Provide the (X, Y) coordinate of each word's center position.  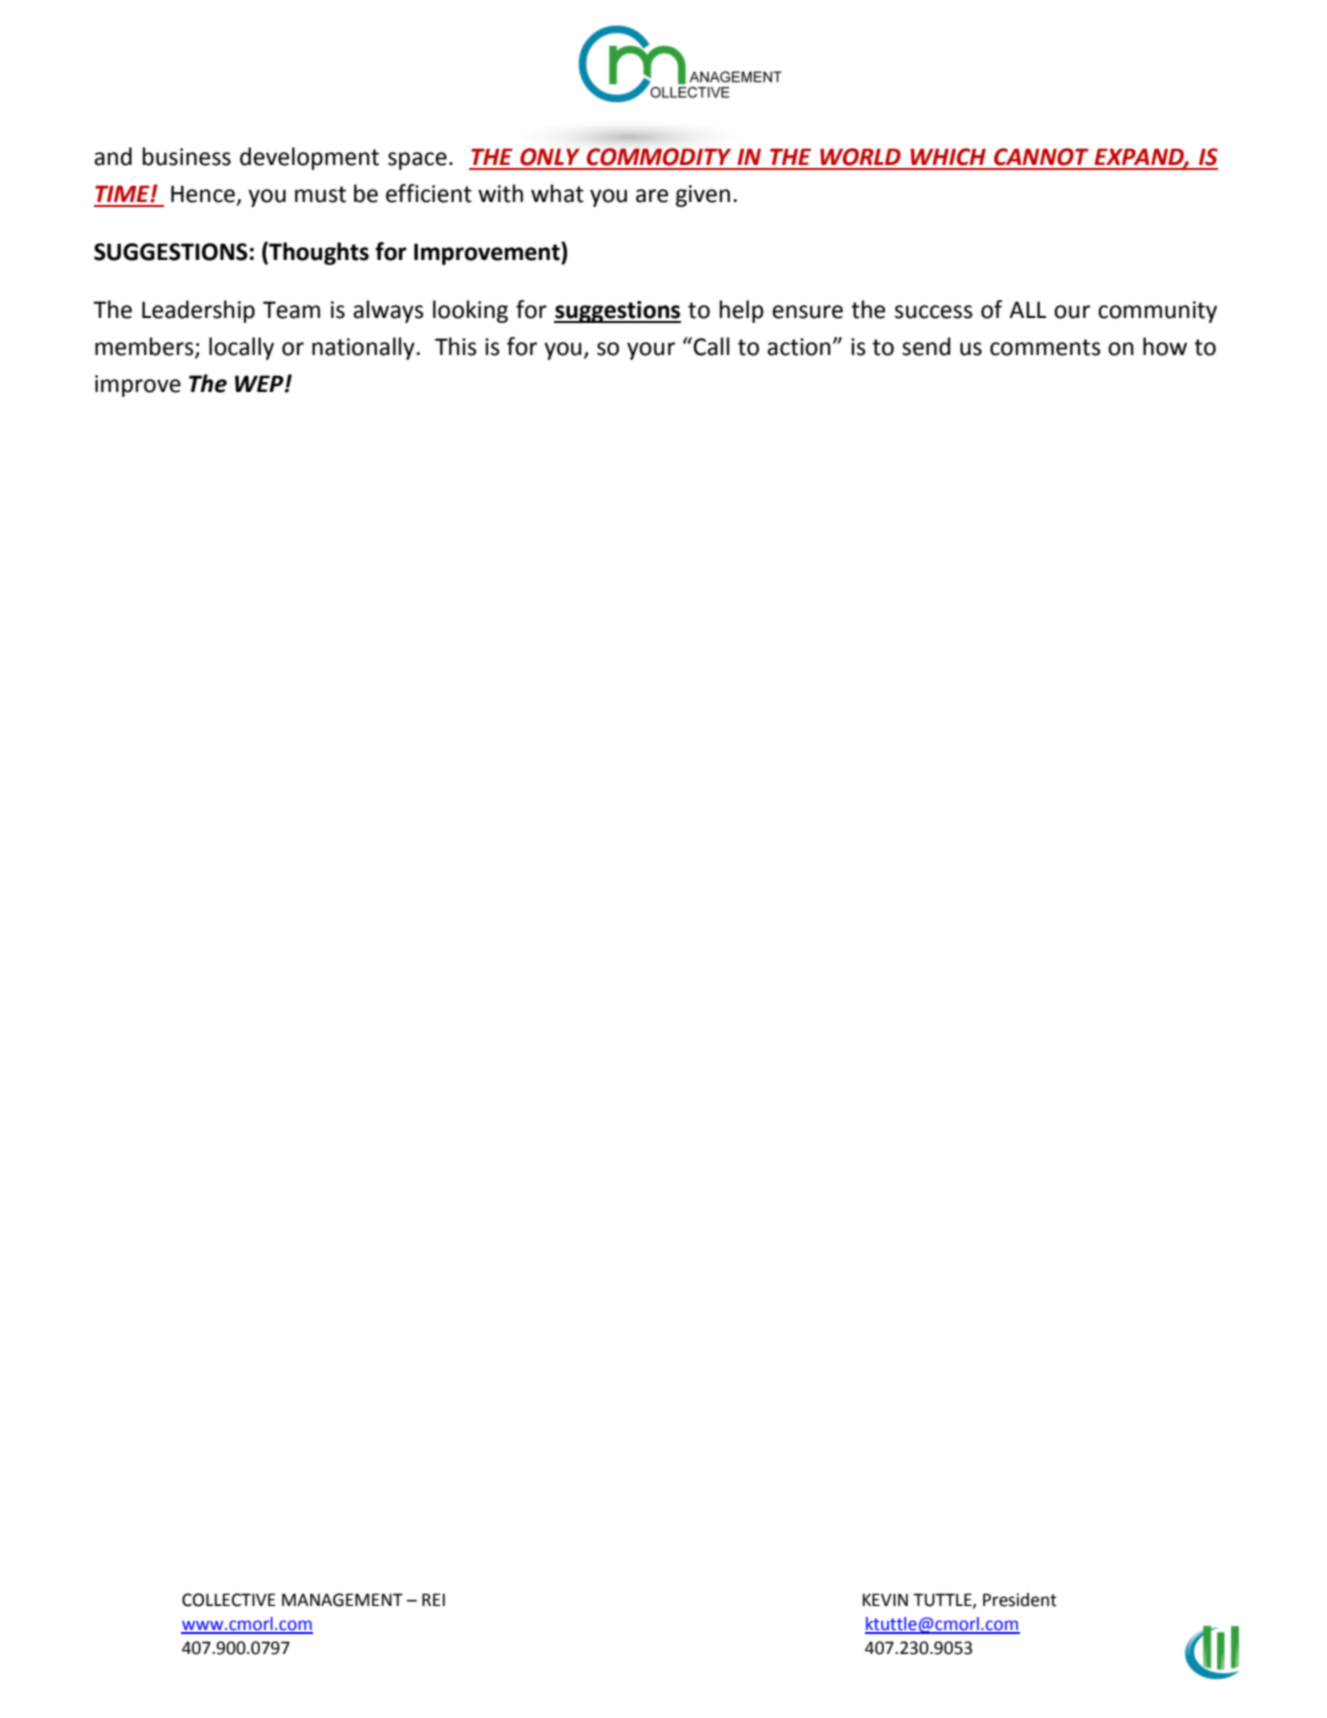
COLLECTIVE (229, 1600)
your (651, 351)
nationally (363, 348)
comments (1045, 347)
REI (433, 1599)
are (652, 196)
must (320, 194)
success (934, 312)
